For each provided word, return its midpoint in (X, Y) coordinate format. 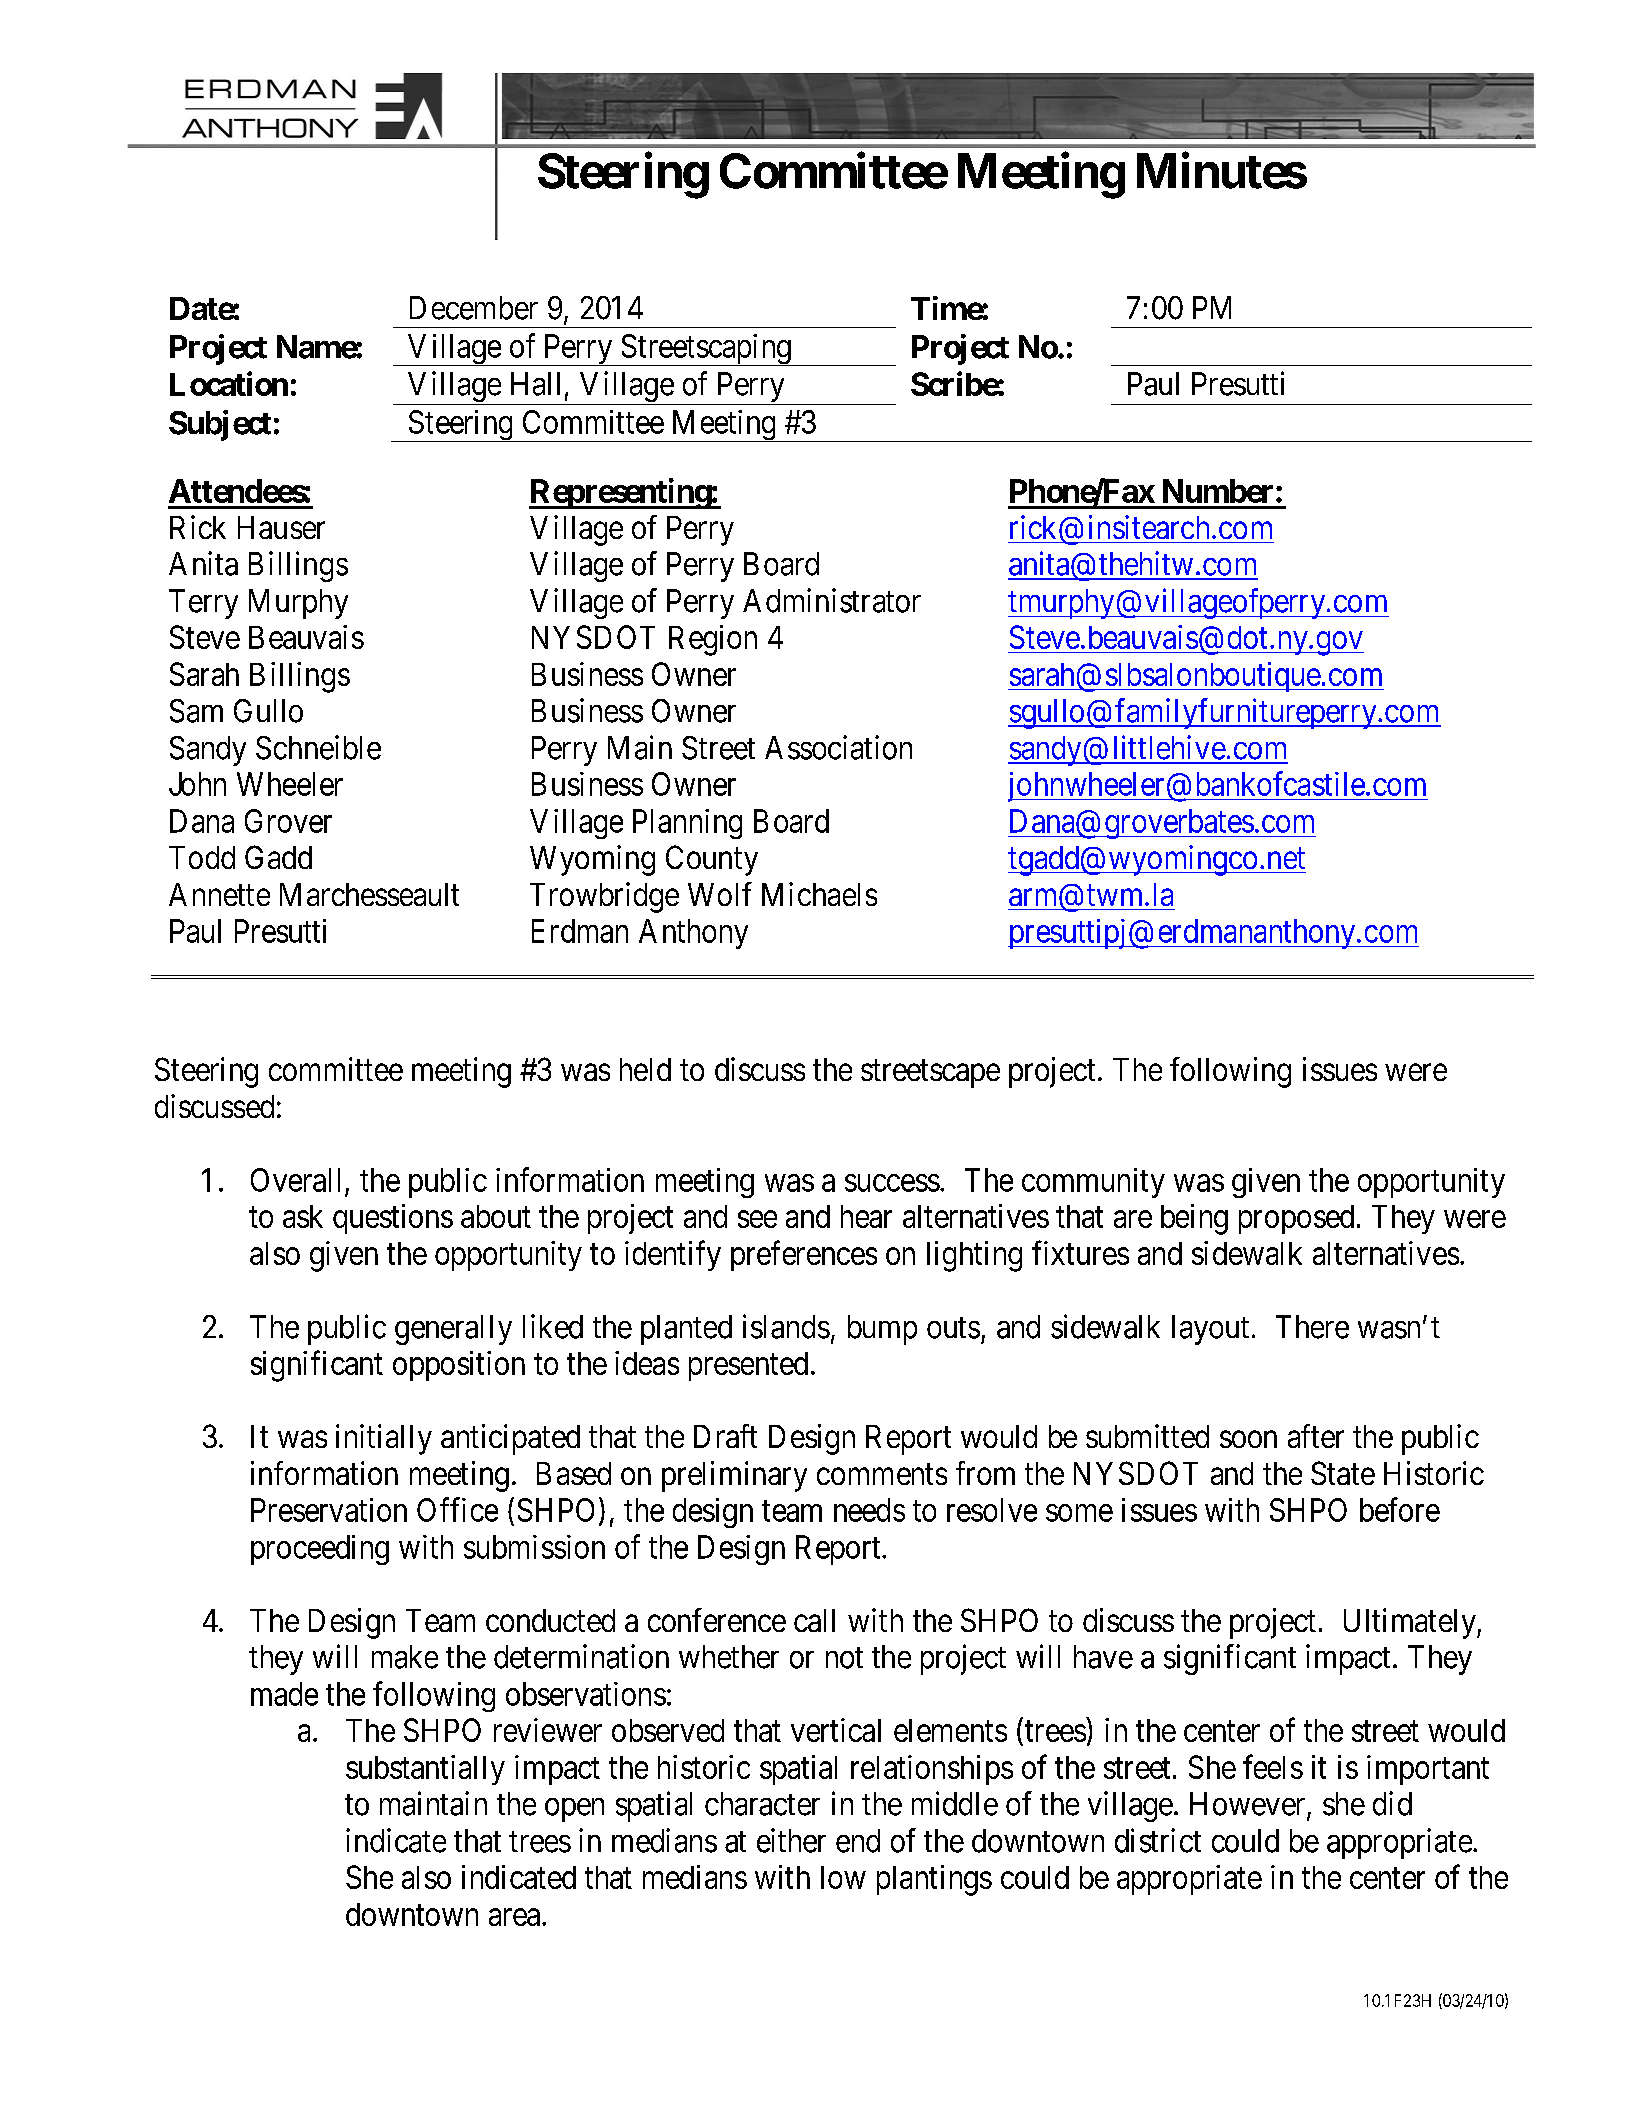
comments (882, 1474)
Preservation (329, 1510)
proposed (1296, 1219)
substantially (425, 1770)
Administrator (832, 600)
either (791, 1840)
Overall (295, 1180)
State (1343, 1473)
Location (229, 383)
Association (838, 747)
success (892, 1183)
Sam (196, 711)
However (1249, 1805)
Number (1220, 491)
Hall (538, 385)
